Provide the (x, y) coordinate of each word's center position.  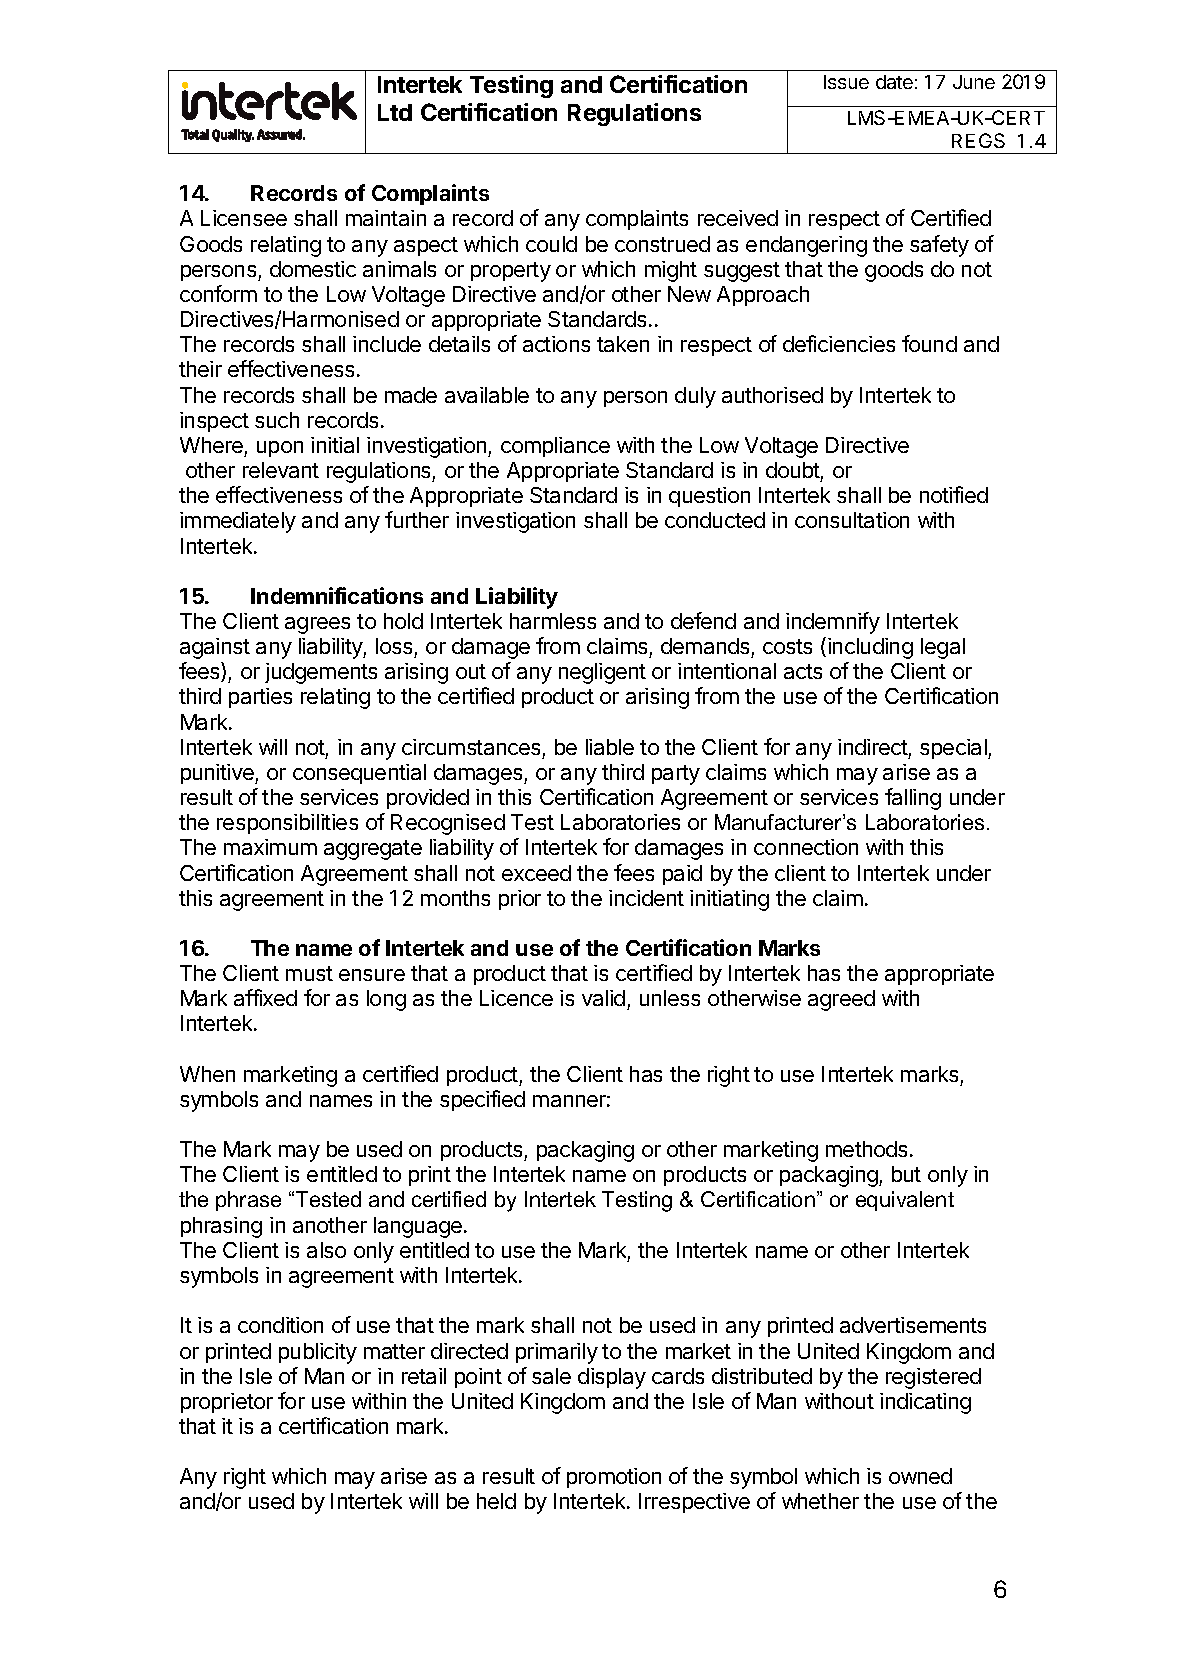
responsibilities (287, 824)
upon (280, 449)
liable (610, 747)
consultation (852, 520)
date (894, 82)
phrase (248, 1201)
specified (482, 1100)
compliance (555, 447)
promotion (614, 1478)
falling (913, 799)
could (551, 244)
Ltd (395, 112)
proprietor (227, 1403)
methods (866, 1149)
